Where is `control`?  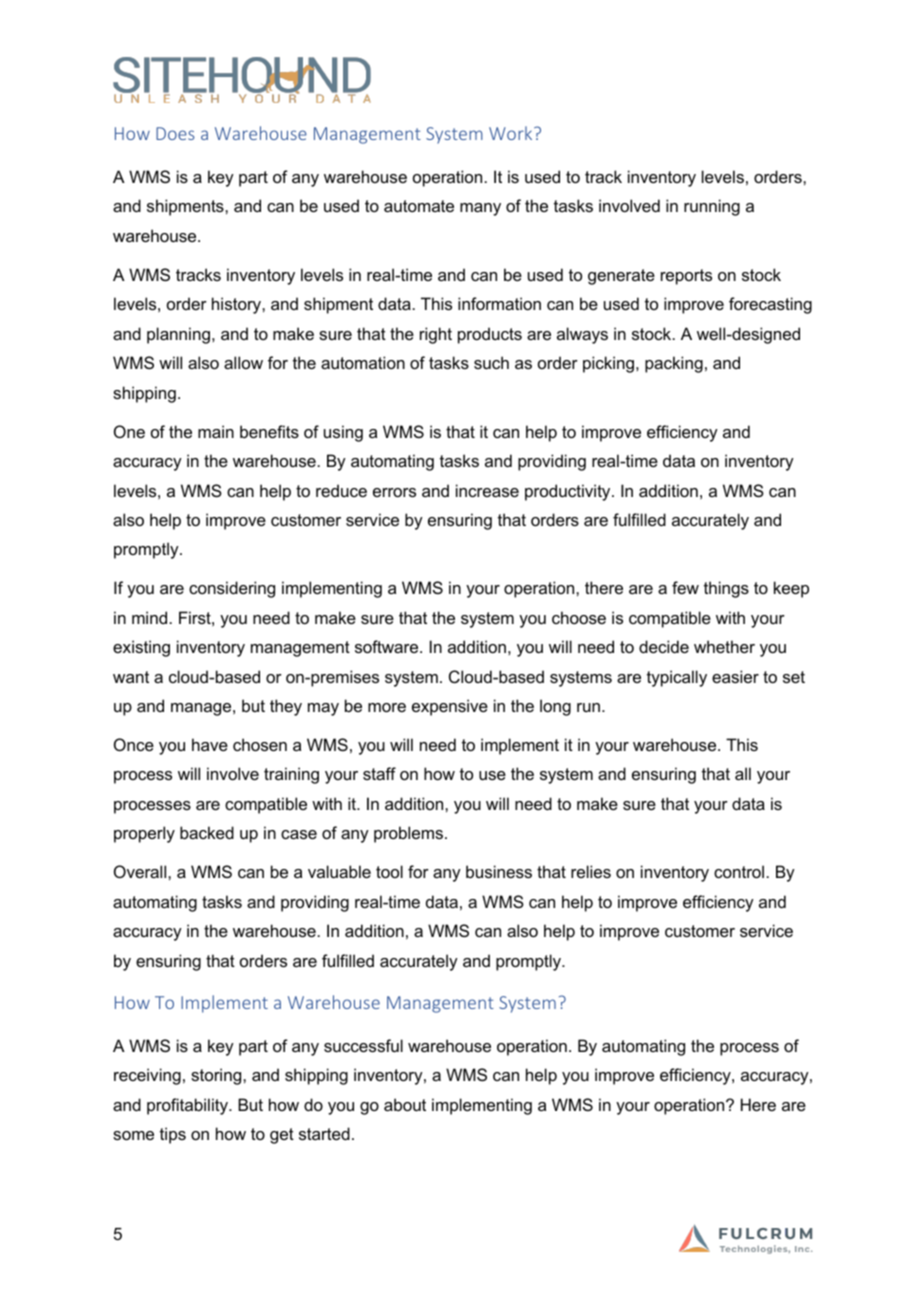
control is located at coordinates (739, 871).
